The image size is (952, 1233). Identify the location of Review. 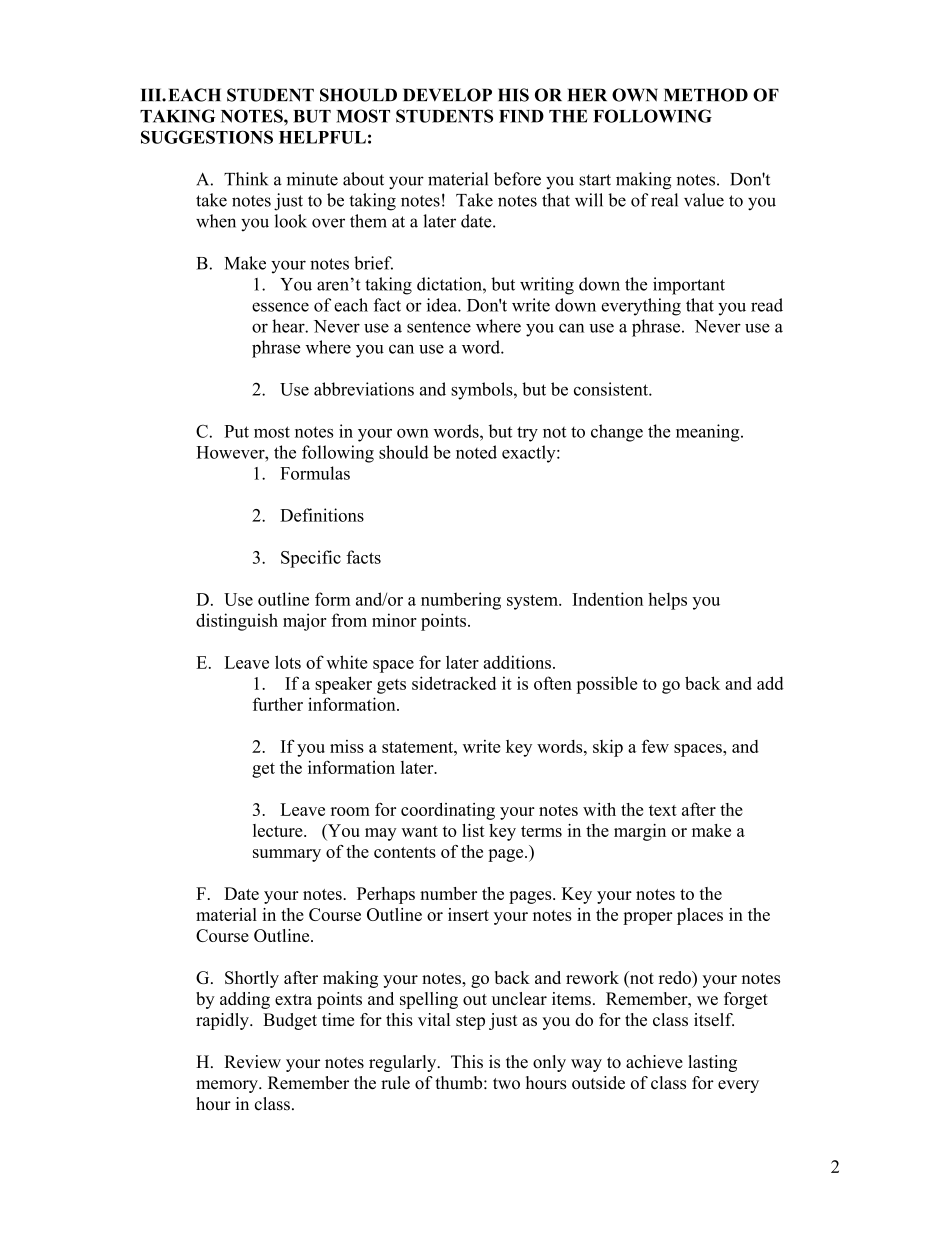
(252, 1061).
